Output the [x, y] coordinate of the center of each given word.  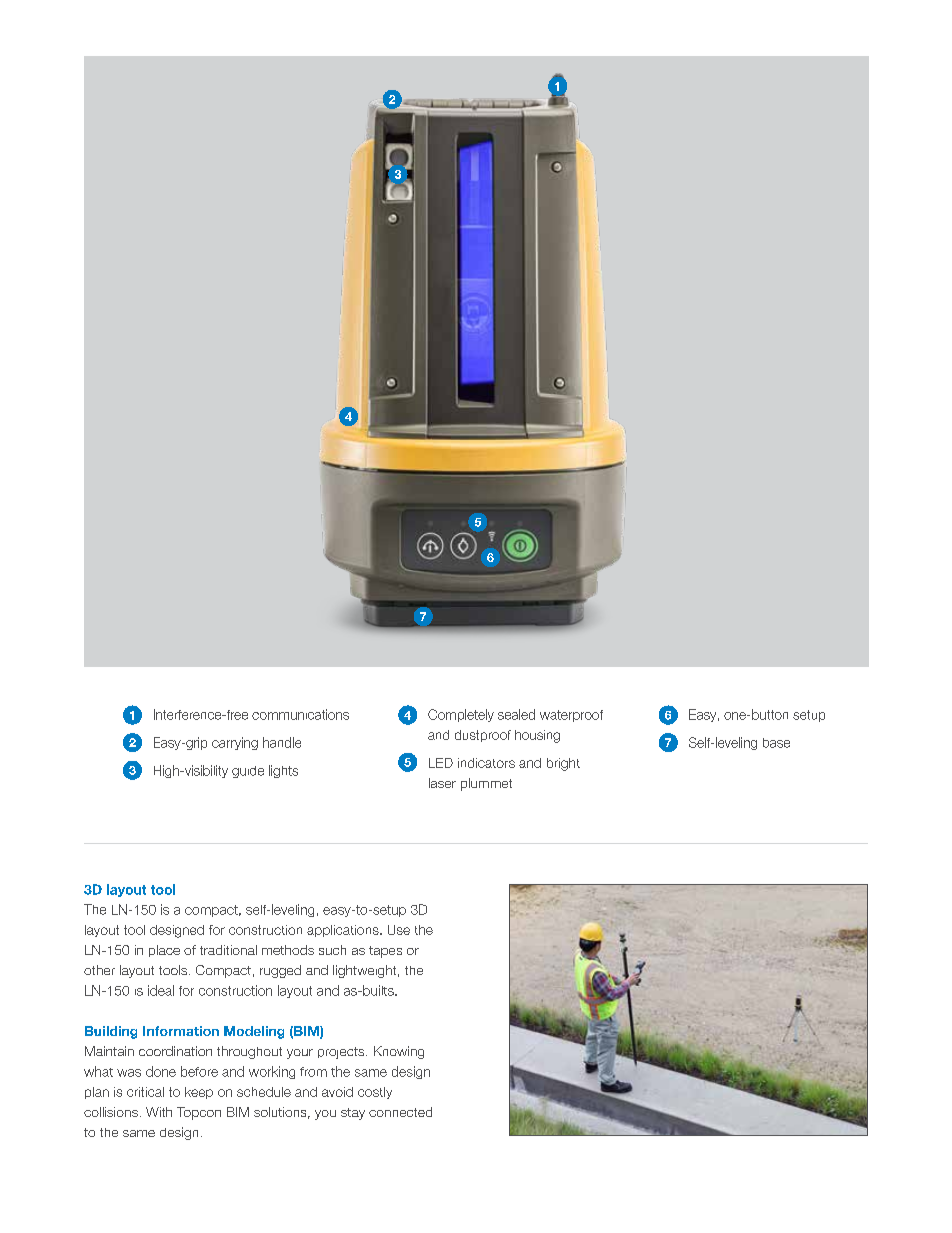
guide [248, 772]
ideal [161, 990]
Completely [461, 715]
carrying [235, 743]
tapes [385, 952]
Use [399, 930]
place [164, 951]
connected [400, 1112]
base [776, 743]
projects [342, 1053]
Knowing [399, 1052]
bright [563, 764]
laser [442, 783]
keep [199, 1093]
